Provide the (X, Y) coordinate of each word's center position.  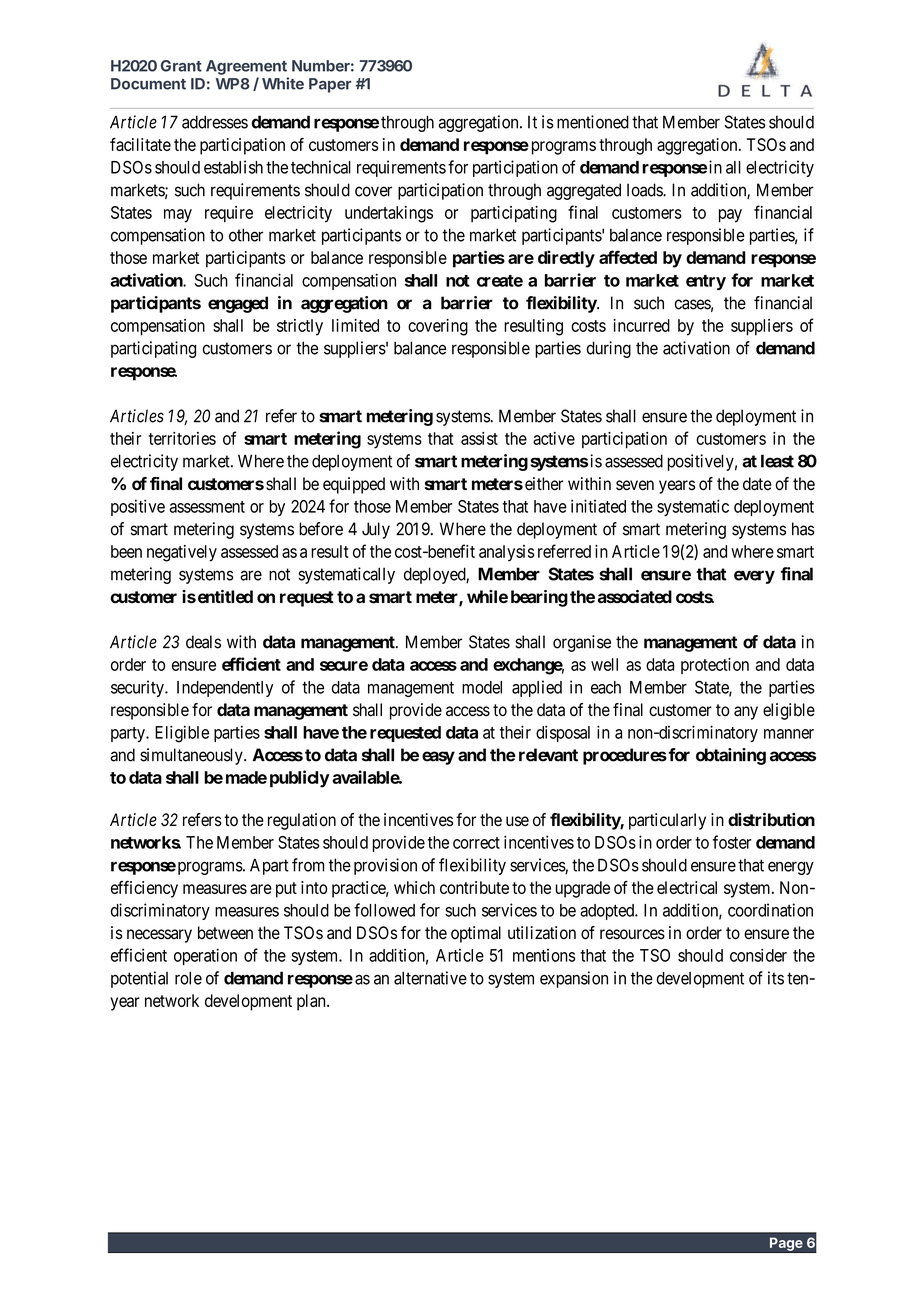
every (754, 577)
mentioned (593, 122)
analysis (506, 553)
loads (645, 190)
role (188, 978)
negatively (182, 553)
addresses (215, 122)
